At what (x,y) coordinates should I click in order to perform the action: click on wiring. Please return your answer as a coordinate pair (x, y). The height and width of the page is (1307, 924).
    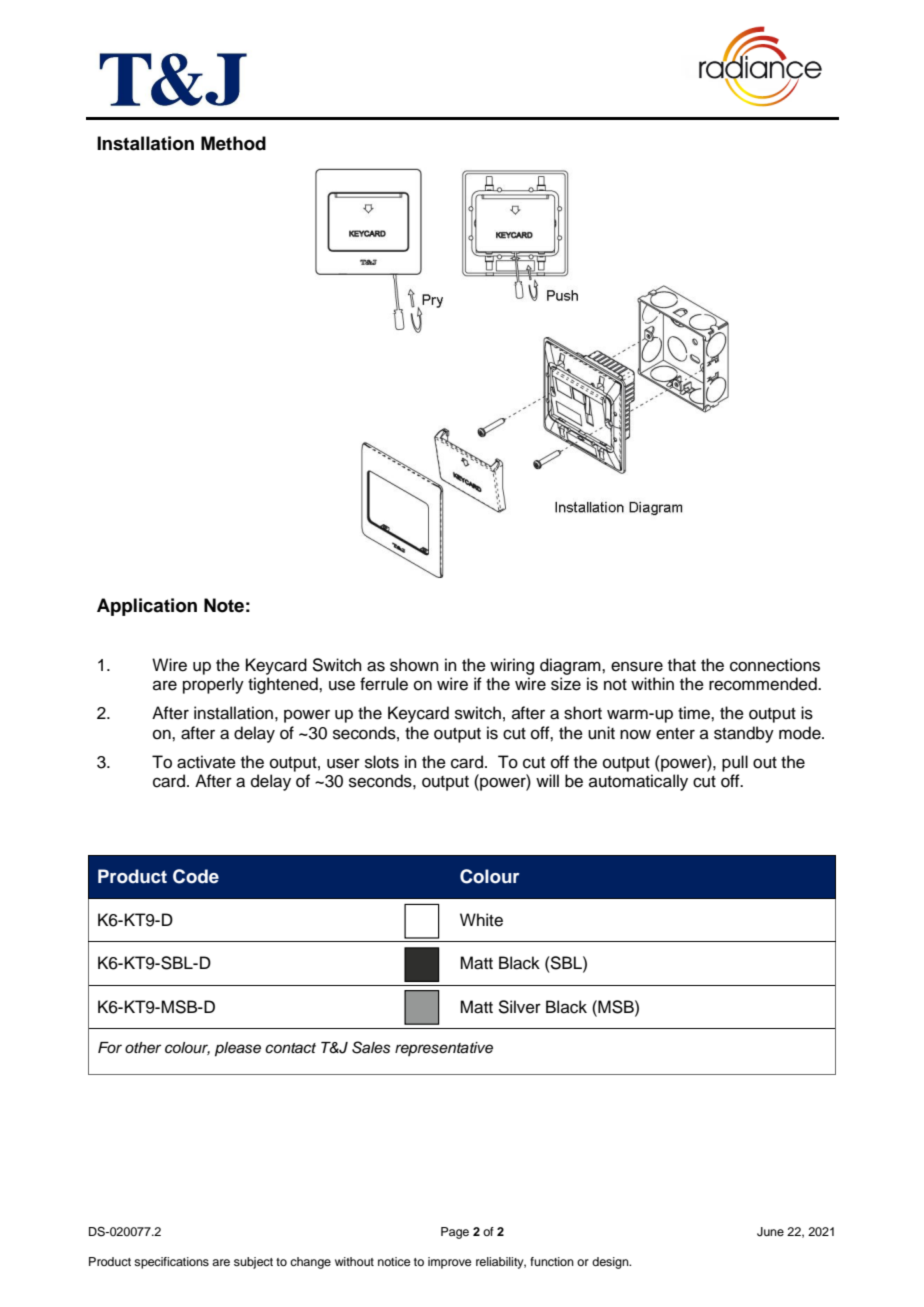
    Looking at the image, I should click on (512, 666).
